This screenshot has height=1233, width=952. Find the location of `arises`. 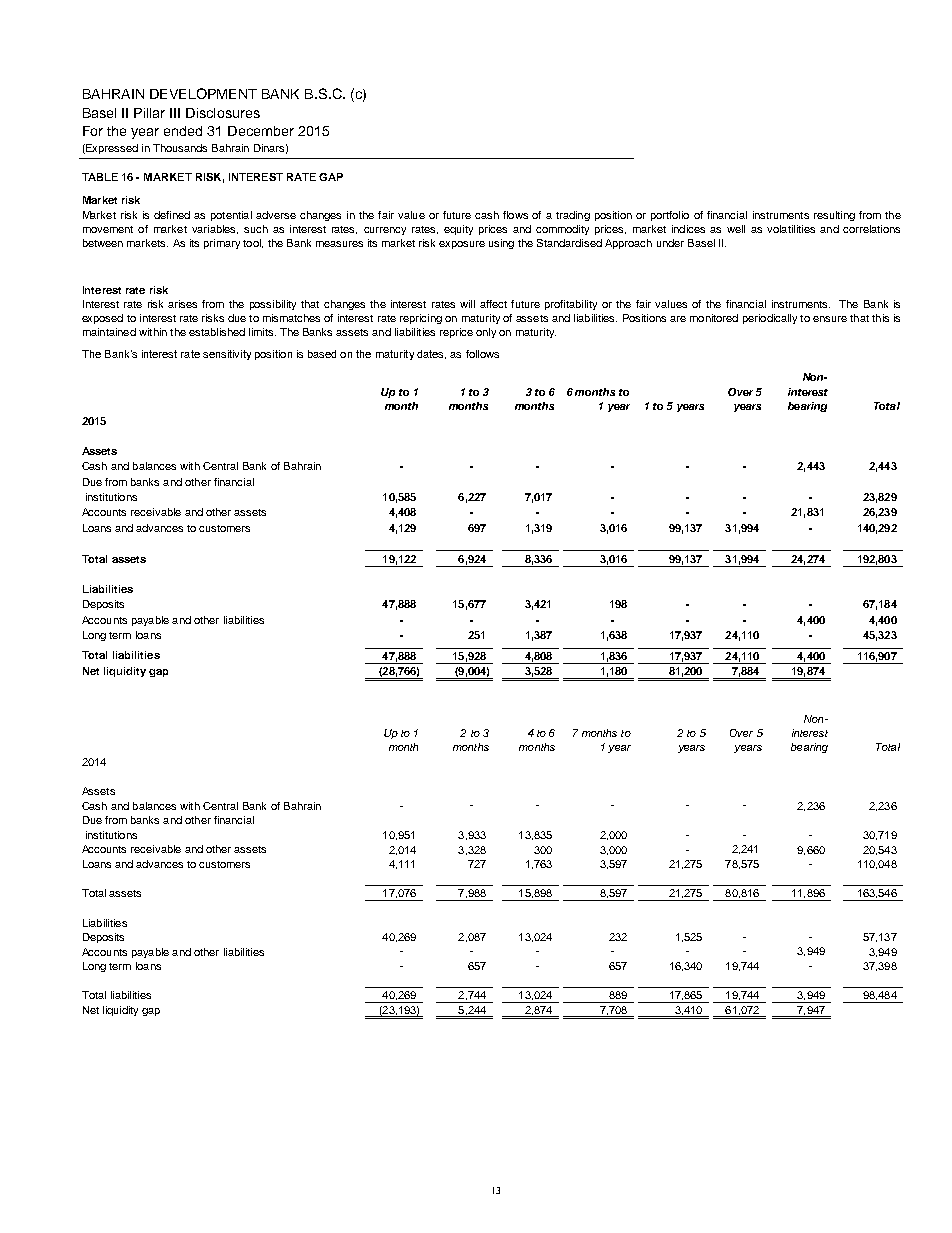

arises is located at coordinates (182, 304).
